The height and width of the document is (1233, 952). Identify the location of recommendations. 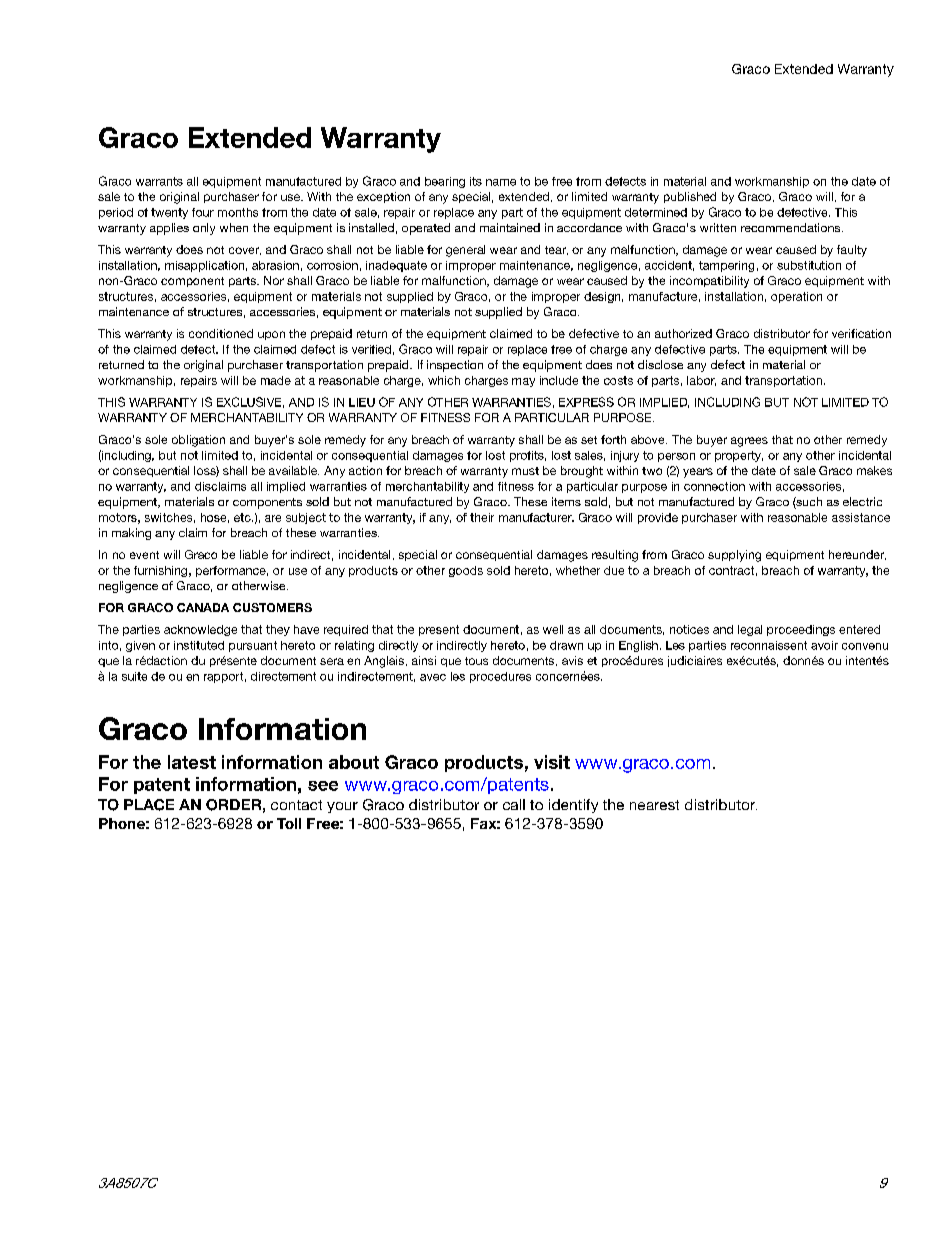
(790, 227).
